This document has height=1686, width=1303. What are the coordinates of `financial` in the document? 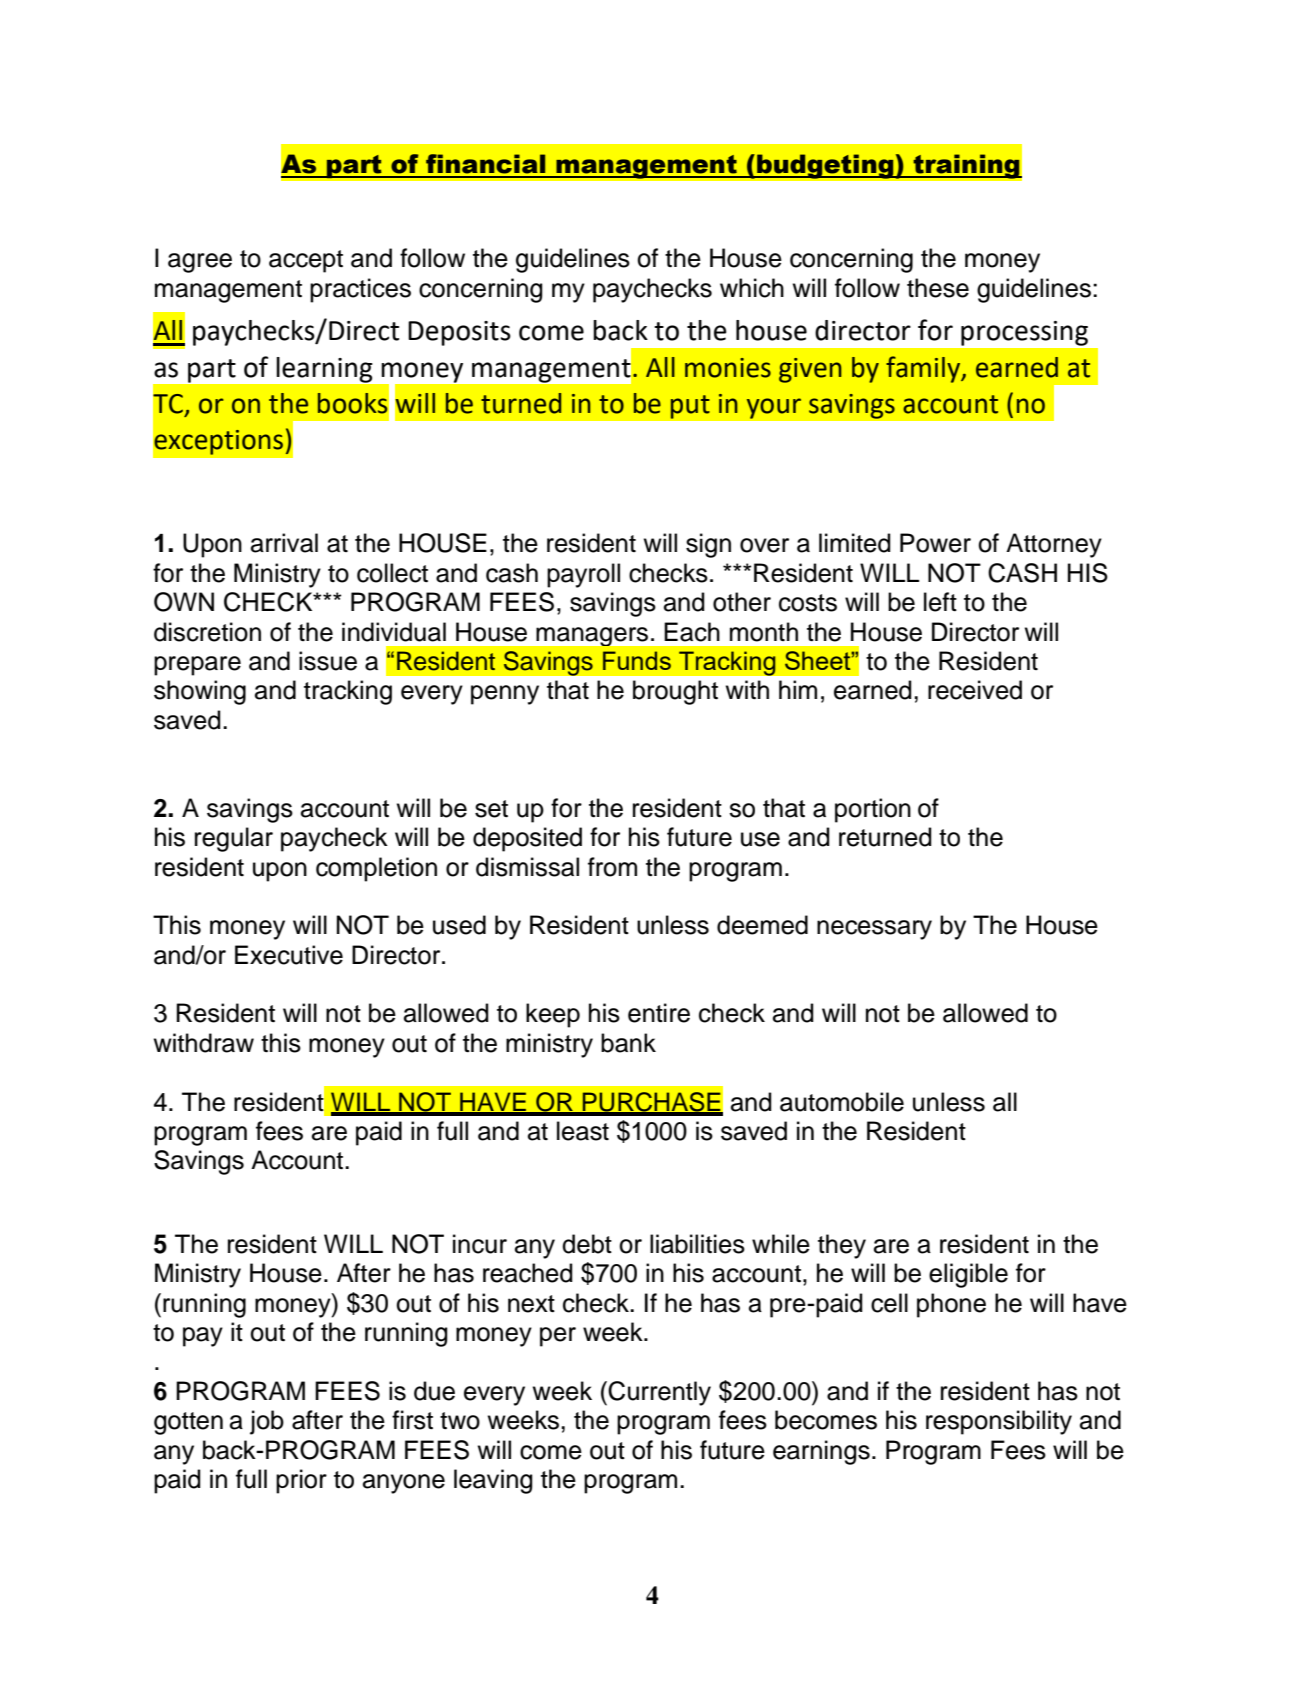 It's located at (485, 164).
